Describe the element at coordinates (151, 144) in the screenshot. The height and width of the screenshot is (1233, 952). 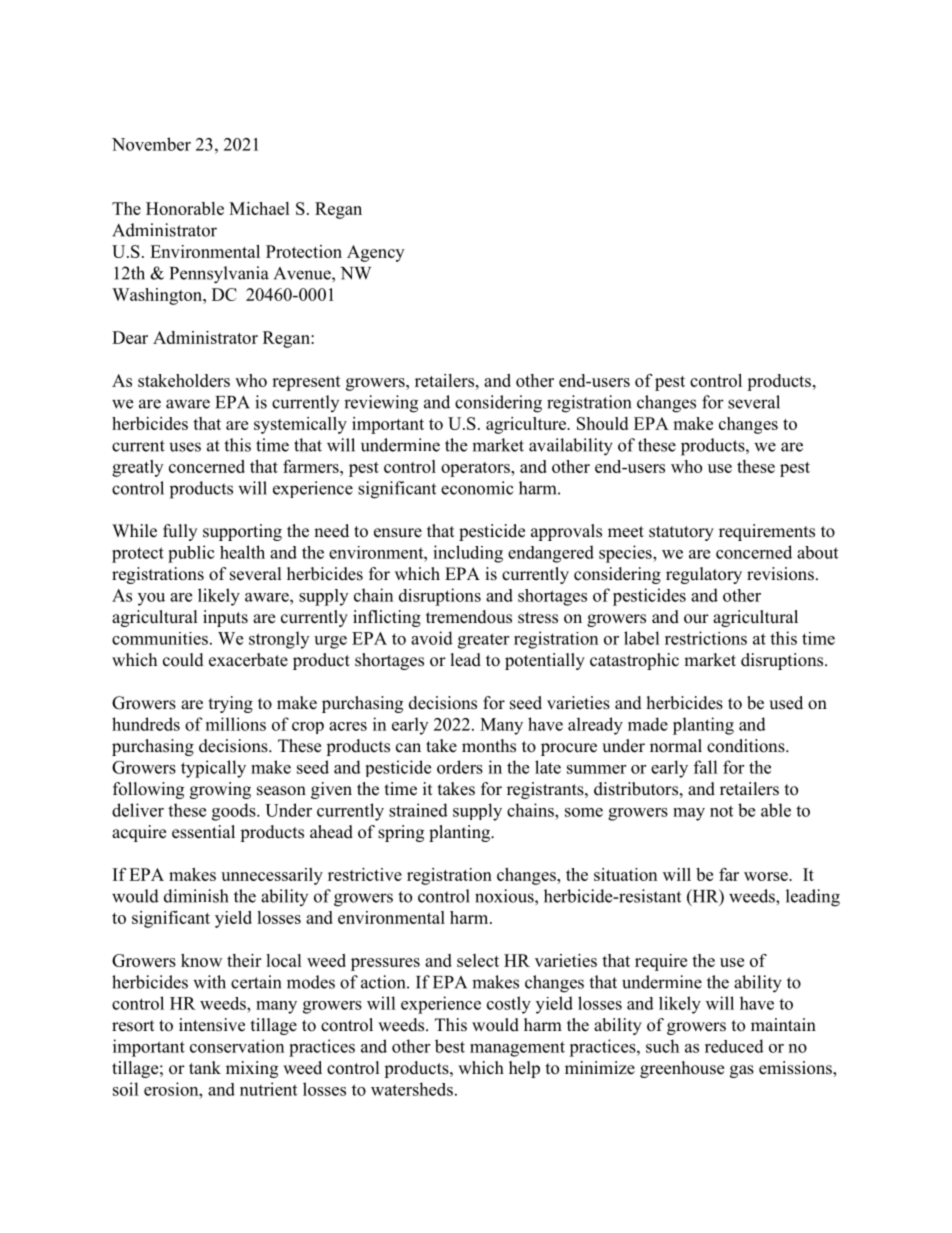
I see `November` at that location.
